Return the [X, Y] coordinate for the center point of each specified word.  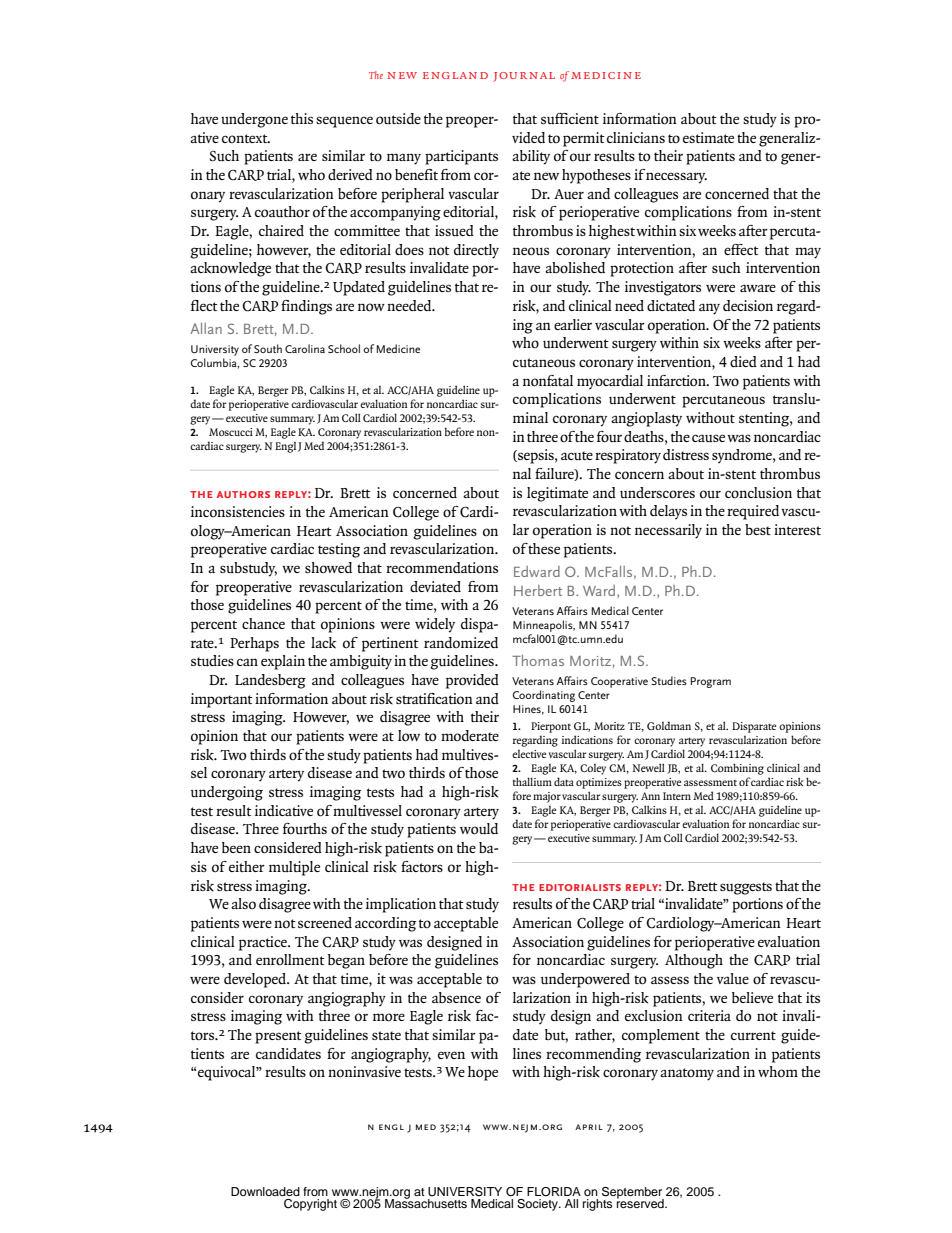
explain [283, 662]
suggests [746, 888]
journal [524, 77]
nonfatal [548, 381]
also [243, 903]
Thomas [538, 660]
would [479, 829]
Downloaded [265, 1191]
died [743, 361]
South [268, 348]
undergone [254, 120]
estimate [708, 137]
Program [711, 682]
